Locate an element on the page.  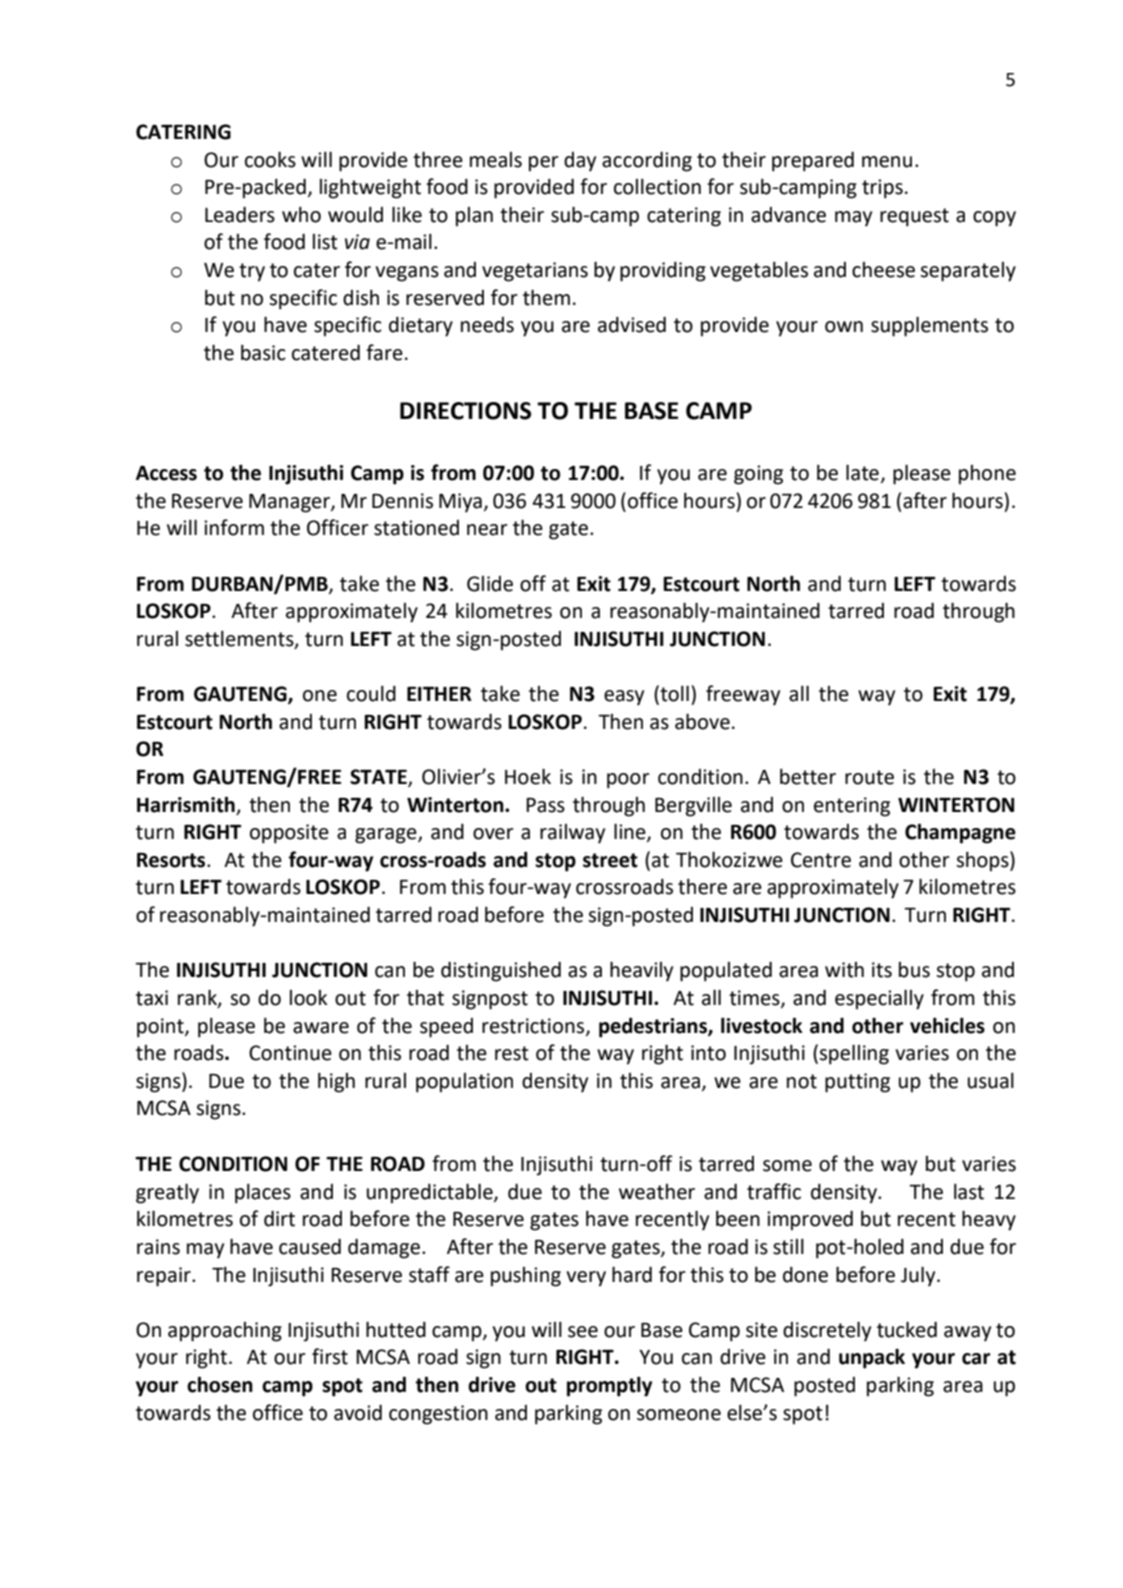
promptly is located at coordinates (609, 1386).
